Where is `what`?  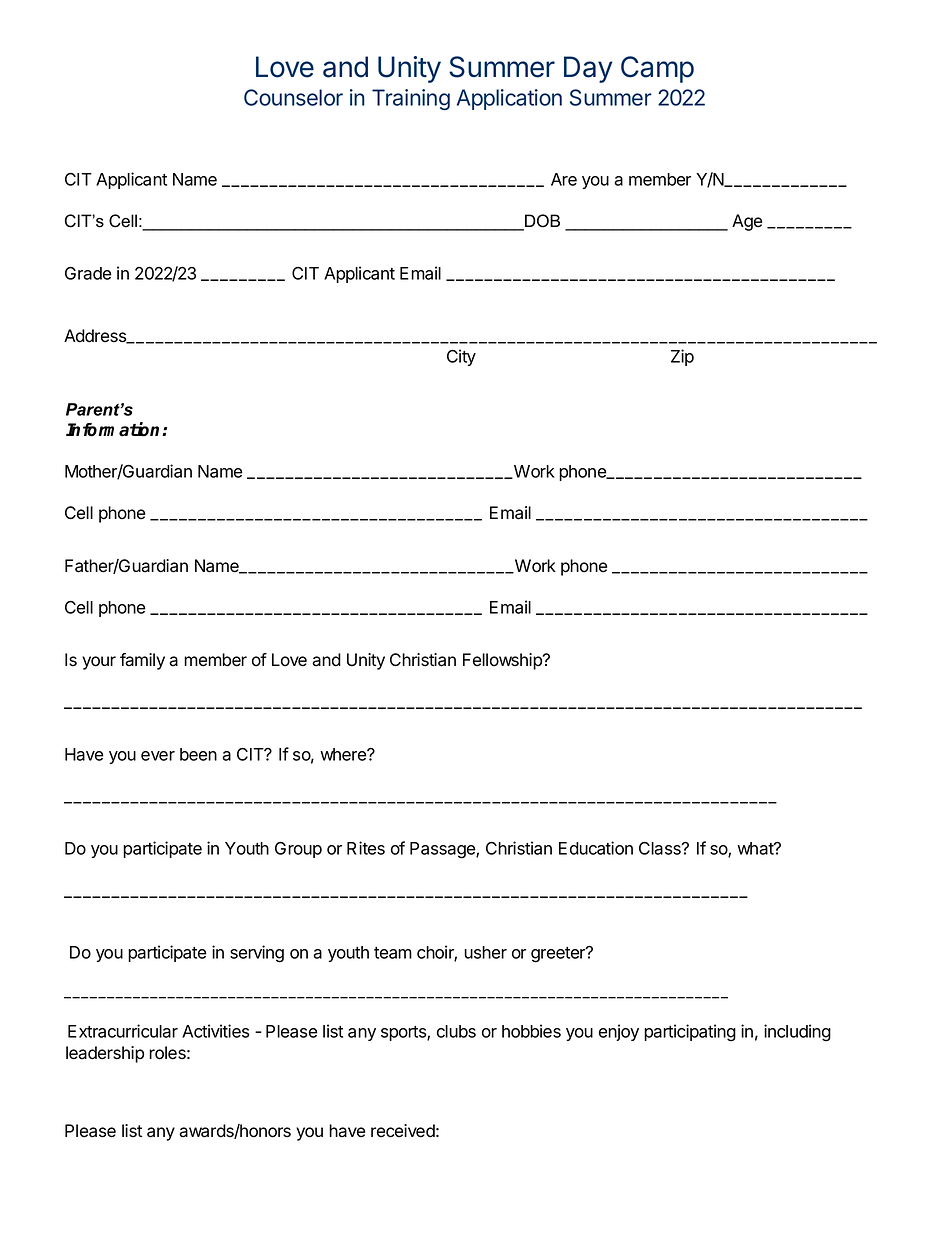
what is located at coordinates (756, 848).
